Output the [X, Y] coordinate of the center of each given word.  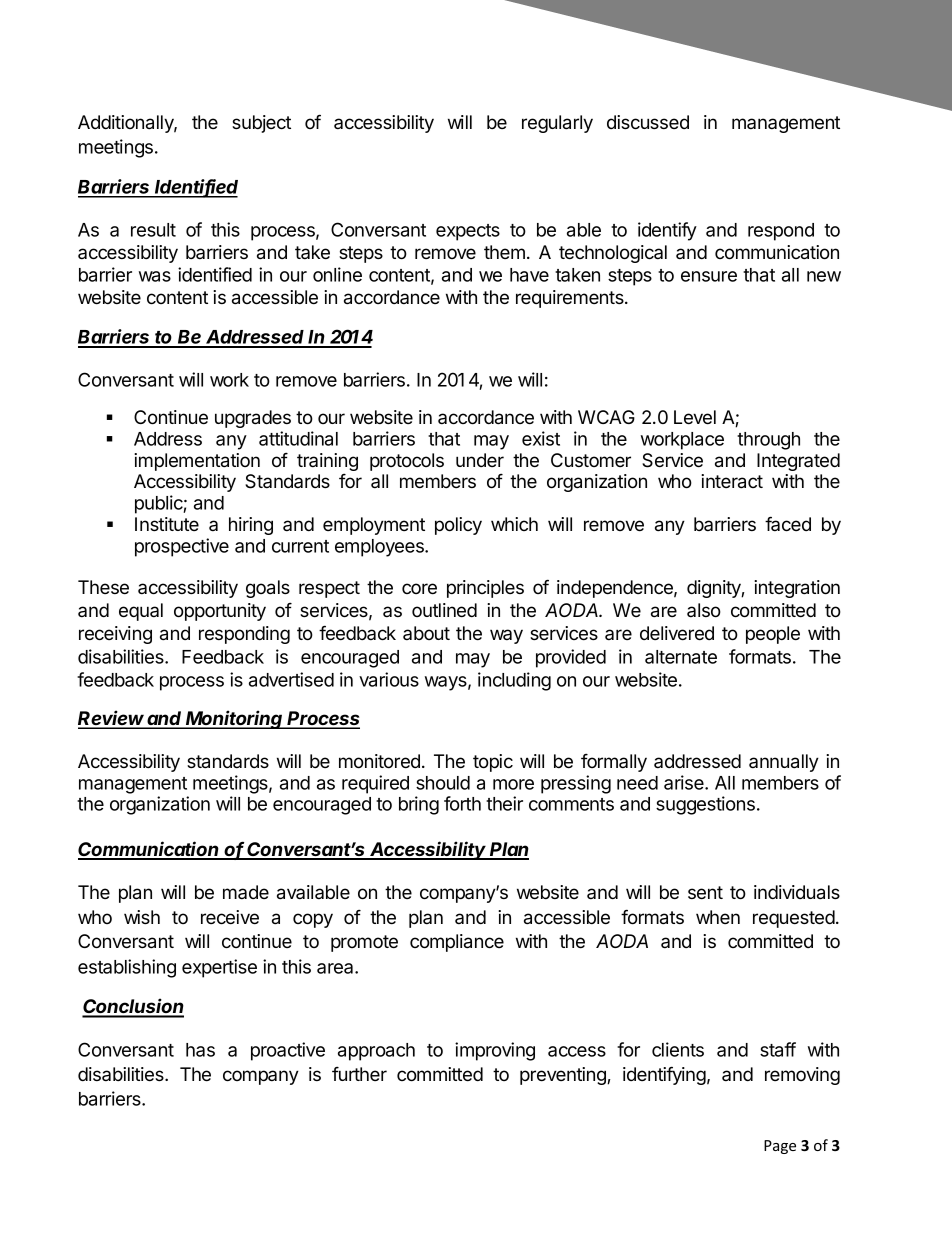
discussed [648, 122]
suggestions [705, 805]
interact [732, 481]
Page [780, 1147]
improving [495, 1051]
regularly [557, 124]
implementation [197, 462]
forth [462, 803]
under [480, 460]
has [200, 1050]
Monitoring [235, 719]
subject [261, 124]
